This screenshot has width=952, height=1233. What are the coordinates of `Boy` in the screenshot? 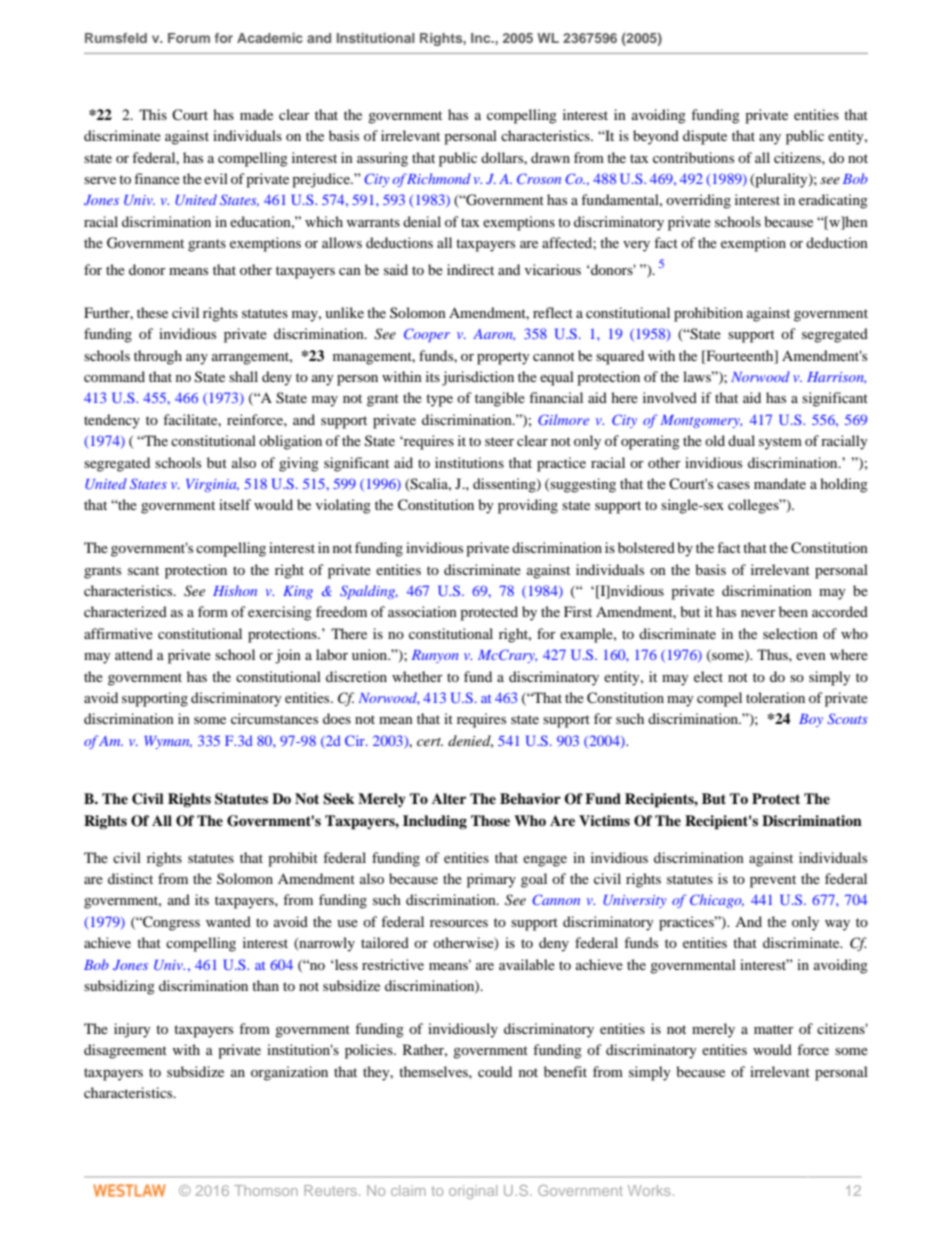 It's located at (811, 720).
